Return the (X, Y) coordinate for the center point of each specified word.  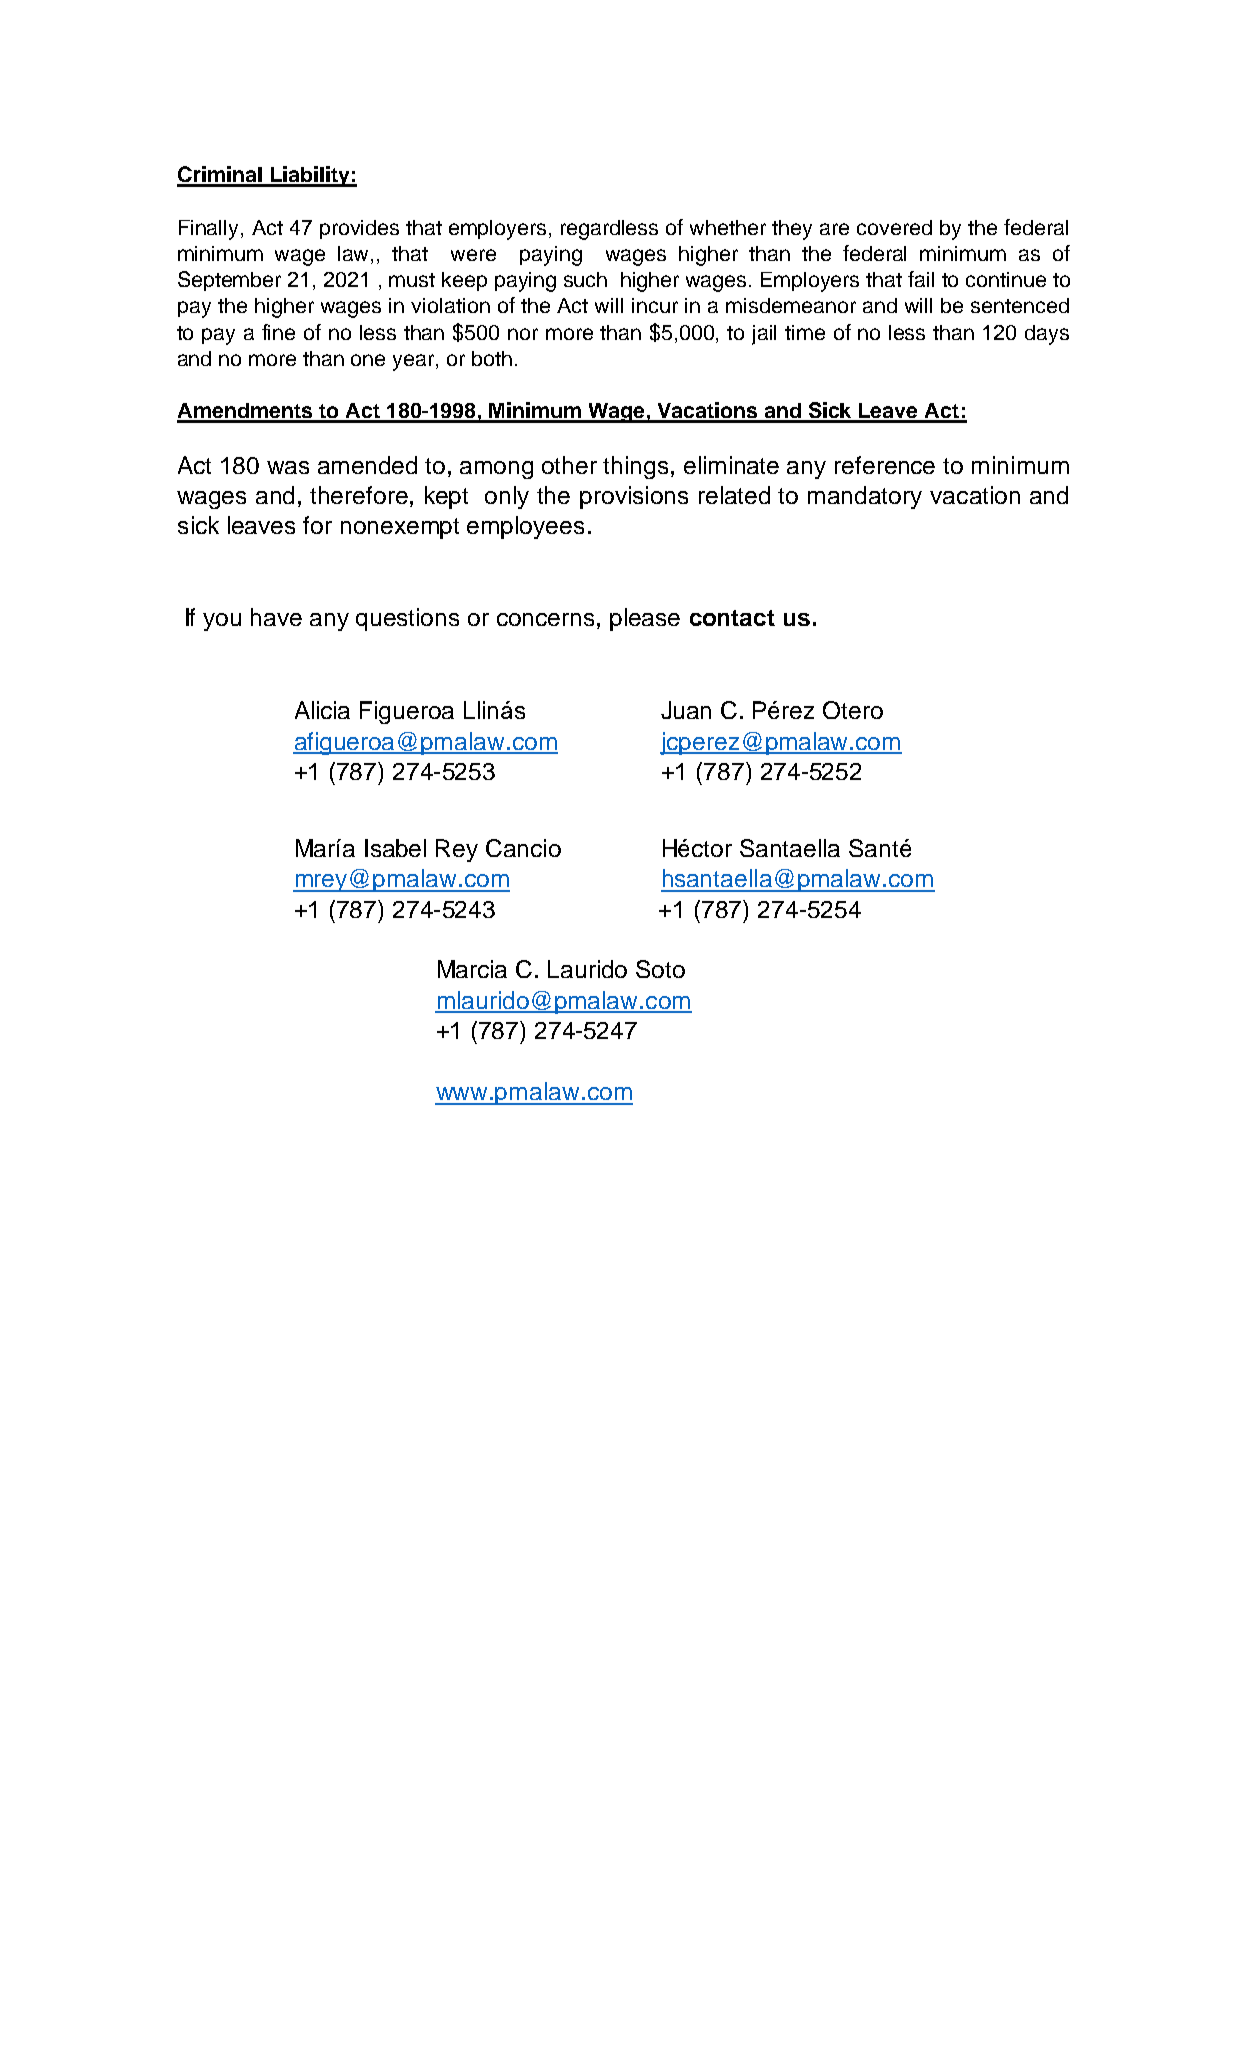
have (276, 617)
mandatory (865, 497)
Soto (660, 969)
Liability (310, 176)
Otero (853, 710)
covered (894, 227)
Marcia (472, 969)
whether (728, 227)
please (645, 619)
